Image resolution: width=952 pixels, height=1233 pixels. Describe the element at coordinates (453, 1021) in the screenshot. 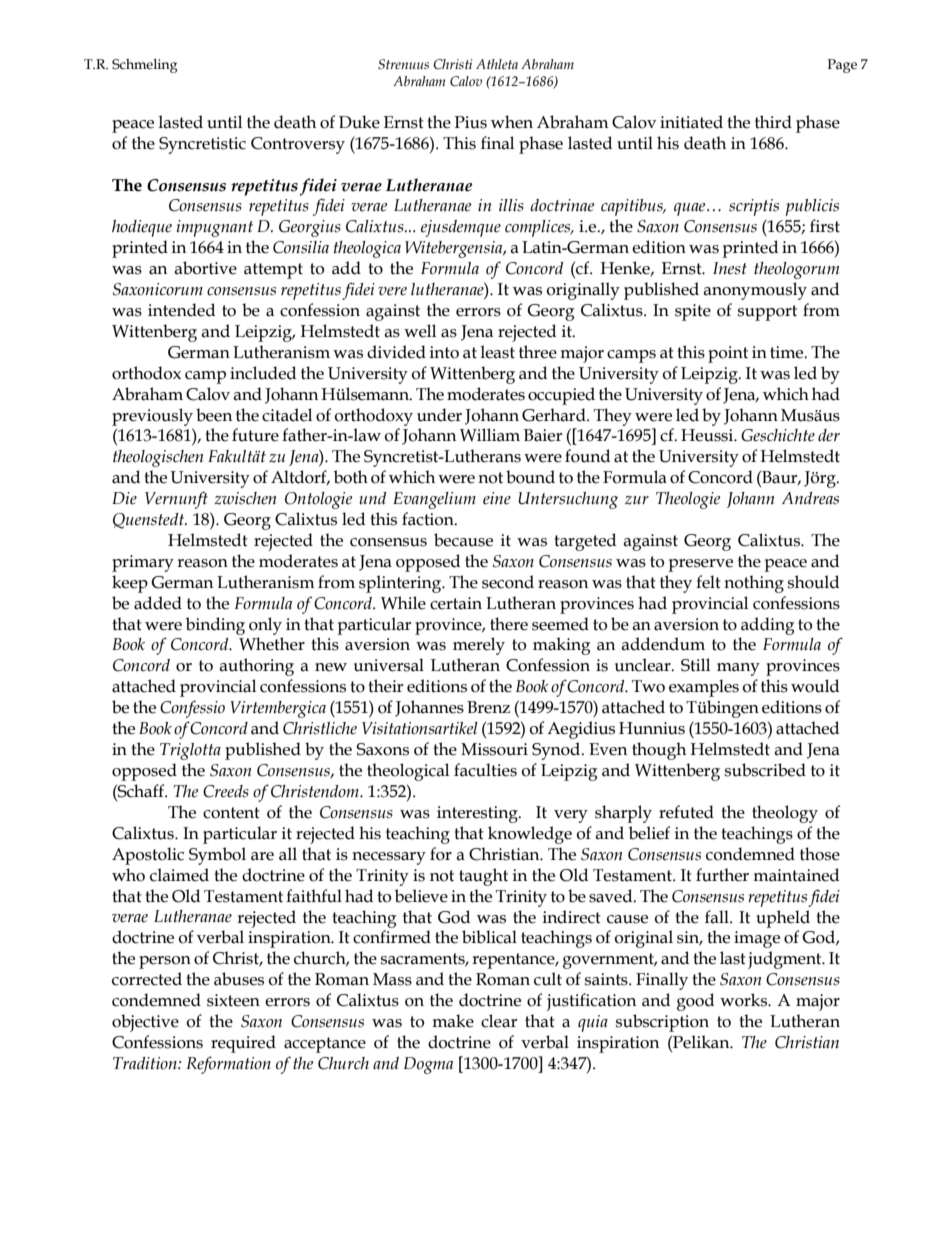

I see `make` at that location.
